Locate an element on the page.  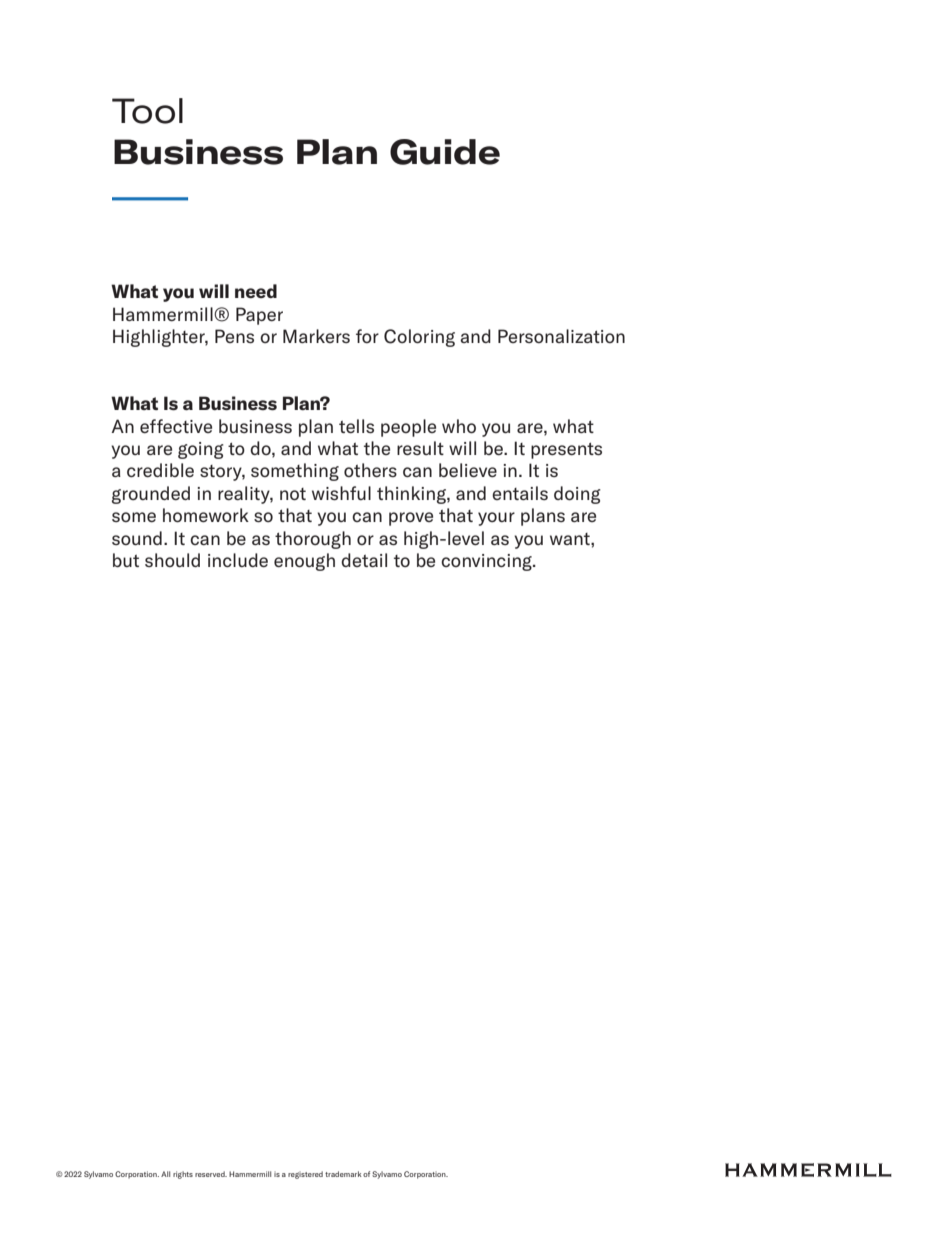
should is located at coordinates (172, 560).
